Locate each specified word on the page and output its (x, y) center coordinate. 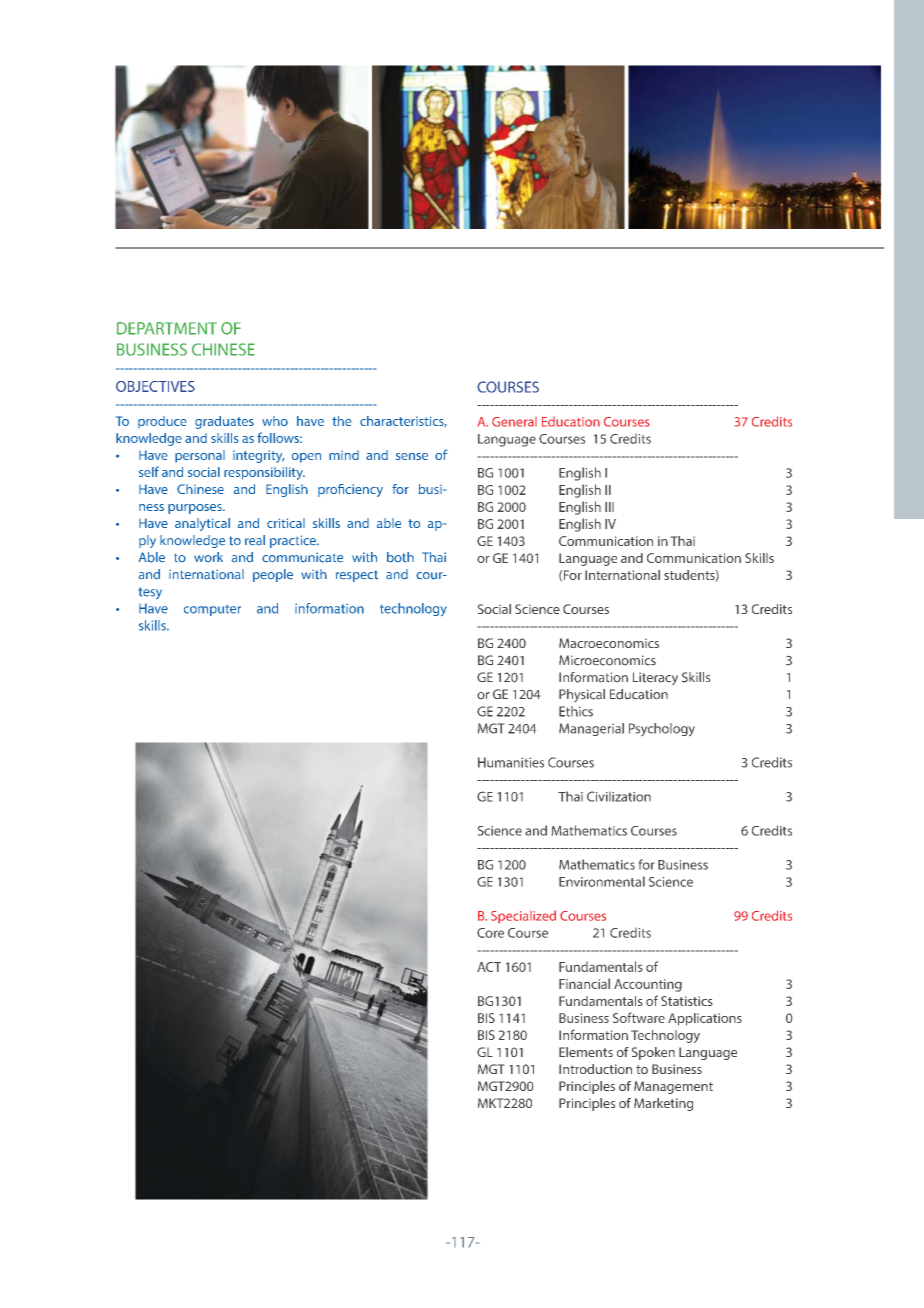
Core (490, 933)
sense (412, 456)
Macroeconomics (609, 643)
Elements (586, 1052)
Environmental (602, 881)
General (514, 422)
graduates (224, 422)
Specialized (523, 917)
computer (212, 610)
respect (357, 576)
